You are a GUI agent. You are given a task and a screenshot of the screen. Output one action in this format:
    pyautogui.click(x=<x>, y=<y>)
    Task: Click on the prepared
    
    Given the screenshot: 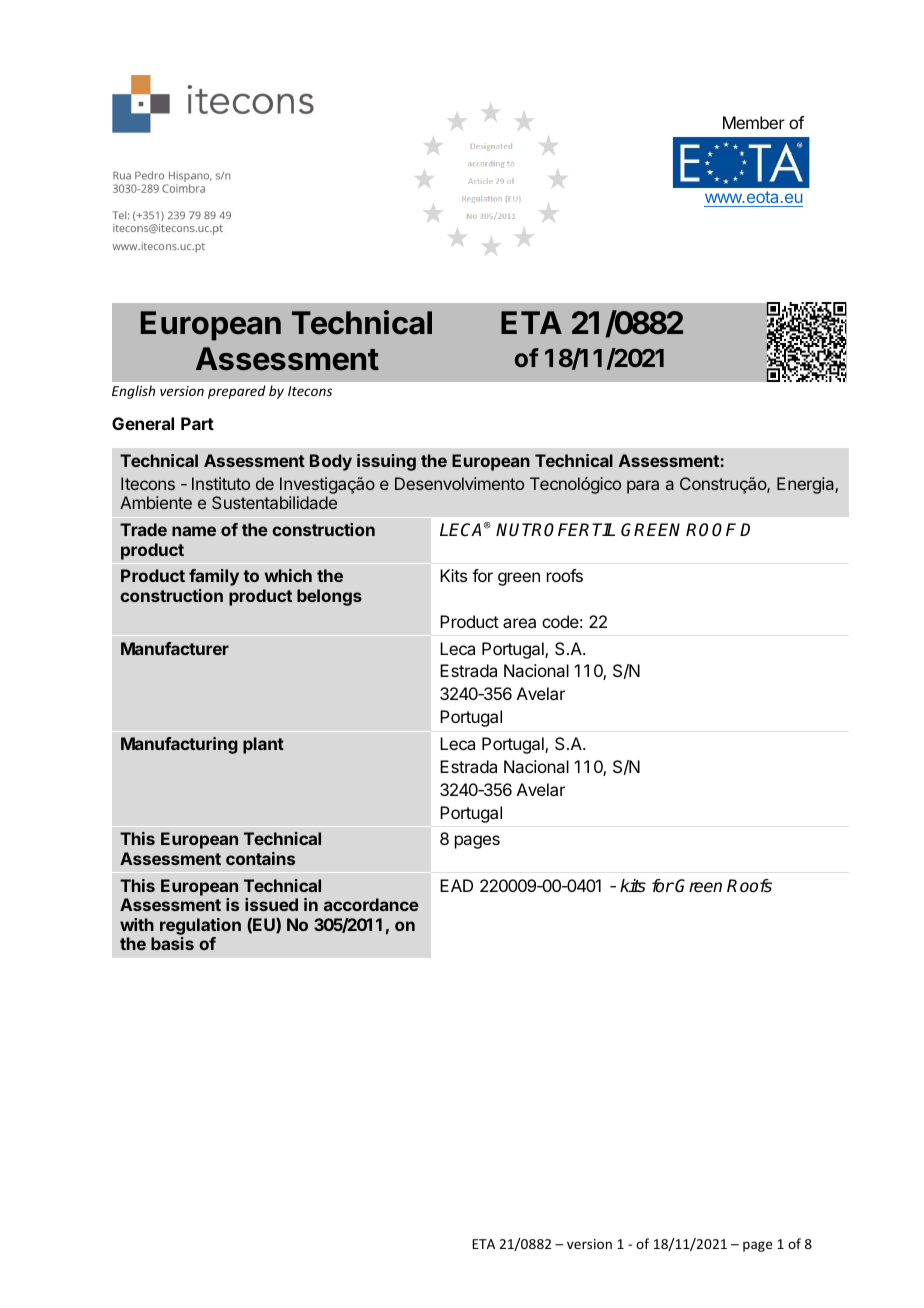 What is the action you would take?
    pyautogui.click(x=237, y=392)
